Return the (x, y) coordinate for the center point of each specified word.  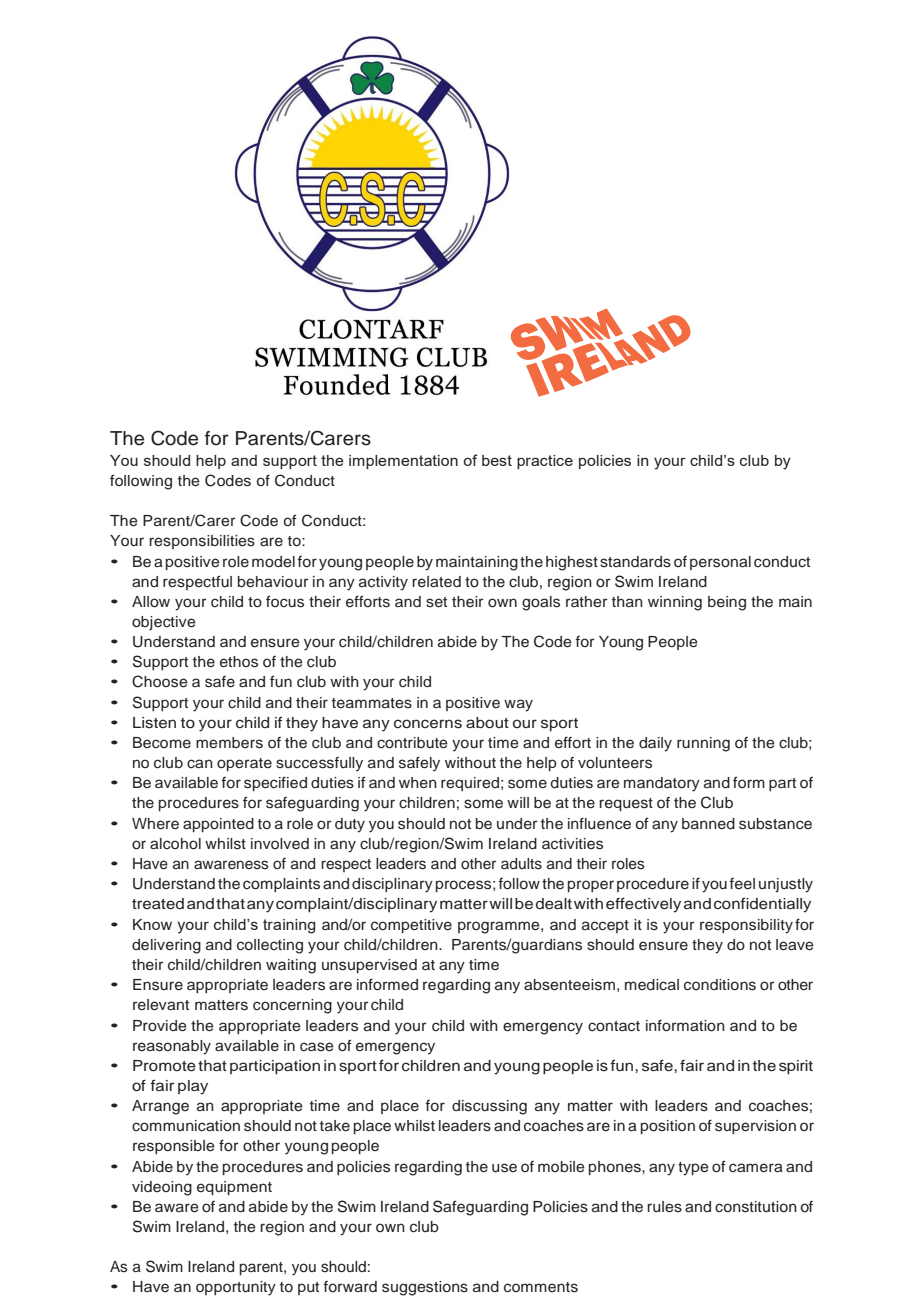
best (497, 460)
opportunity (236, 1288)
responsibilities (202, 542)
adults (521, 864)
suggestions (425, 1288)
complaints (281, 885)
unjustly (786, 885)
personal (720, 563)
